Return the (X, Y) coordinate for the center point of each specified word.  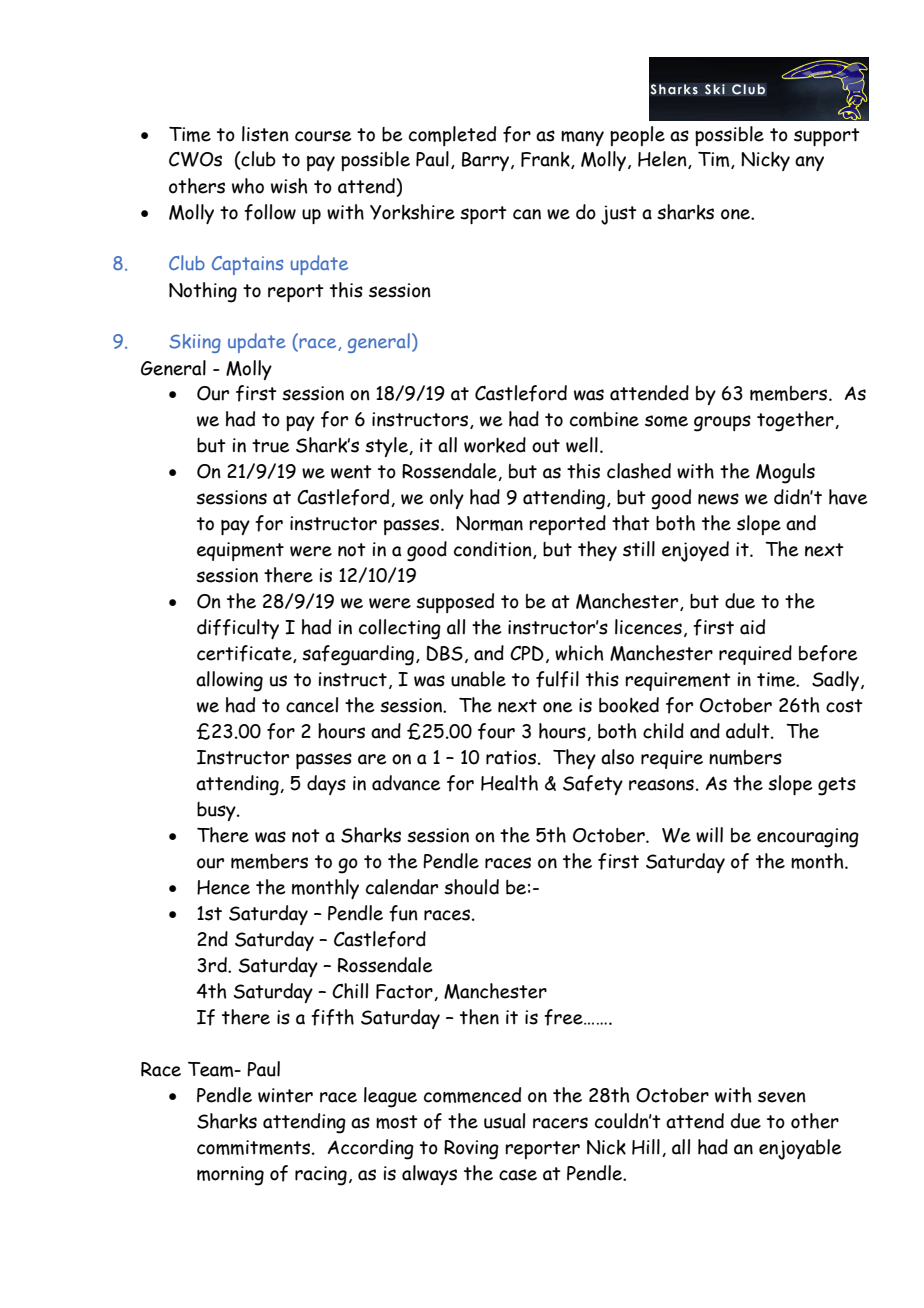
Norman (489, 523)
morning (230, 1176)
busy (217, 811)
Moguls (785, 473)
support (827, 137)
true (270, 446)
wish (289, 186)
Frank (546, 160)
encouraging (808, 838)
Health (509, 783)
